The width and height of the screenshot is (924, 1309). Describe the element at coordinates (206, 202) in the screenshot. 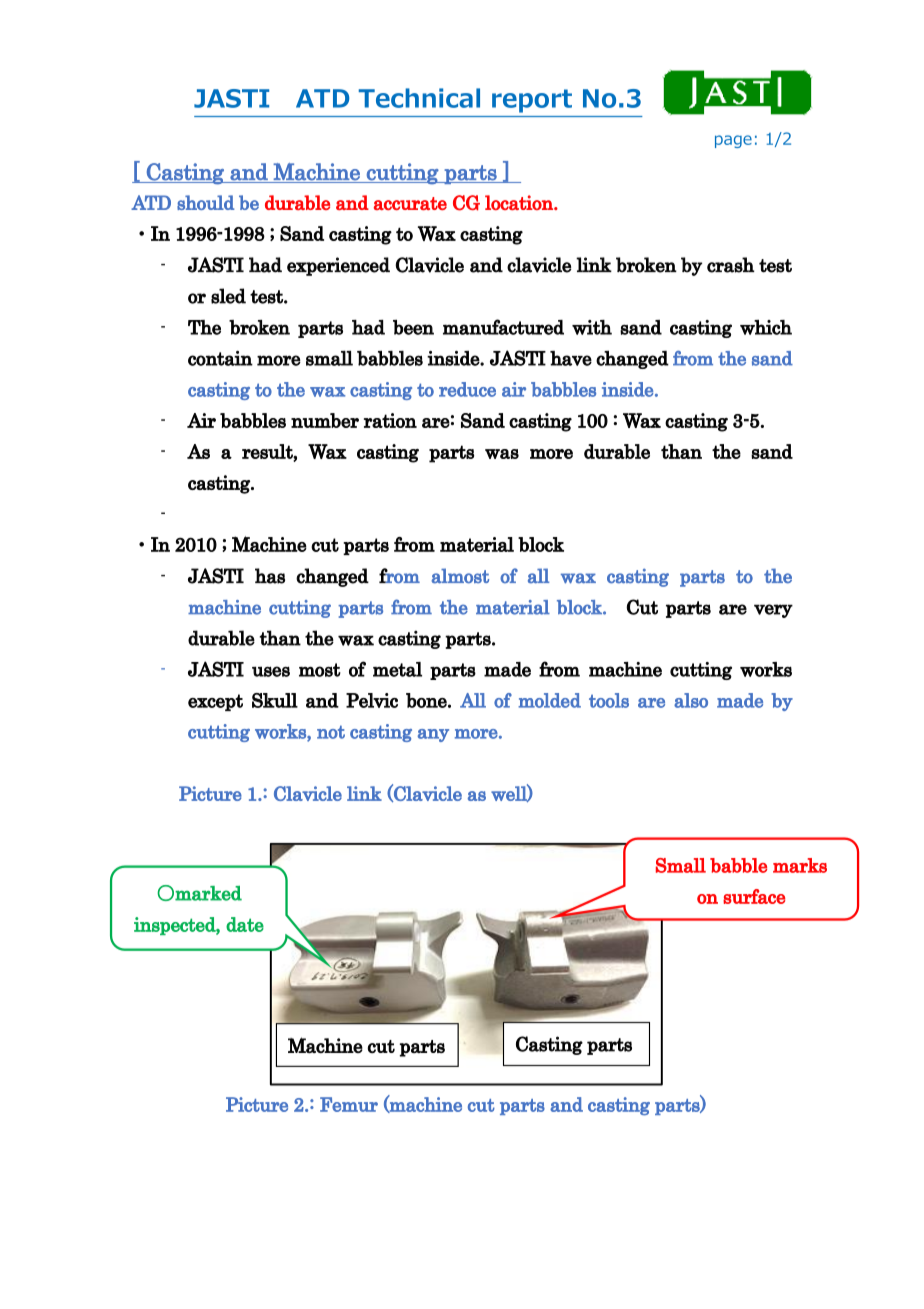

I see `should` at that location.
